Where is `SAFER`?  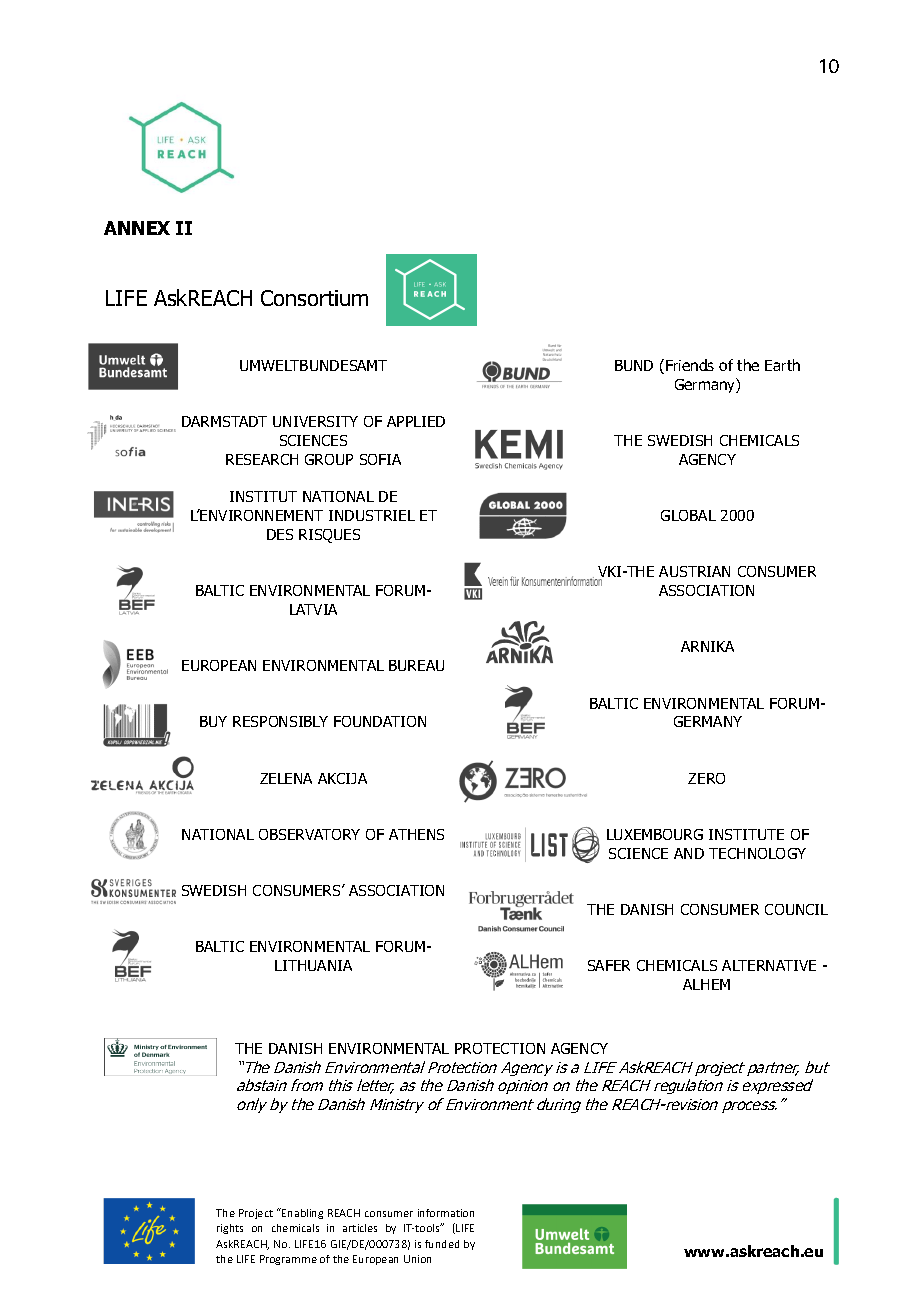
SAFER is located at coordinates (609, 965).
